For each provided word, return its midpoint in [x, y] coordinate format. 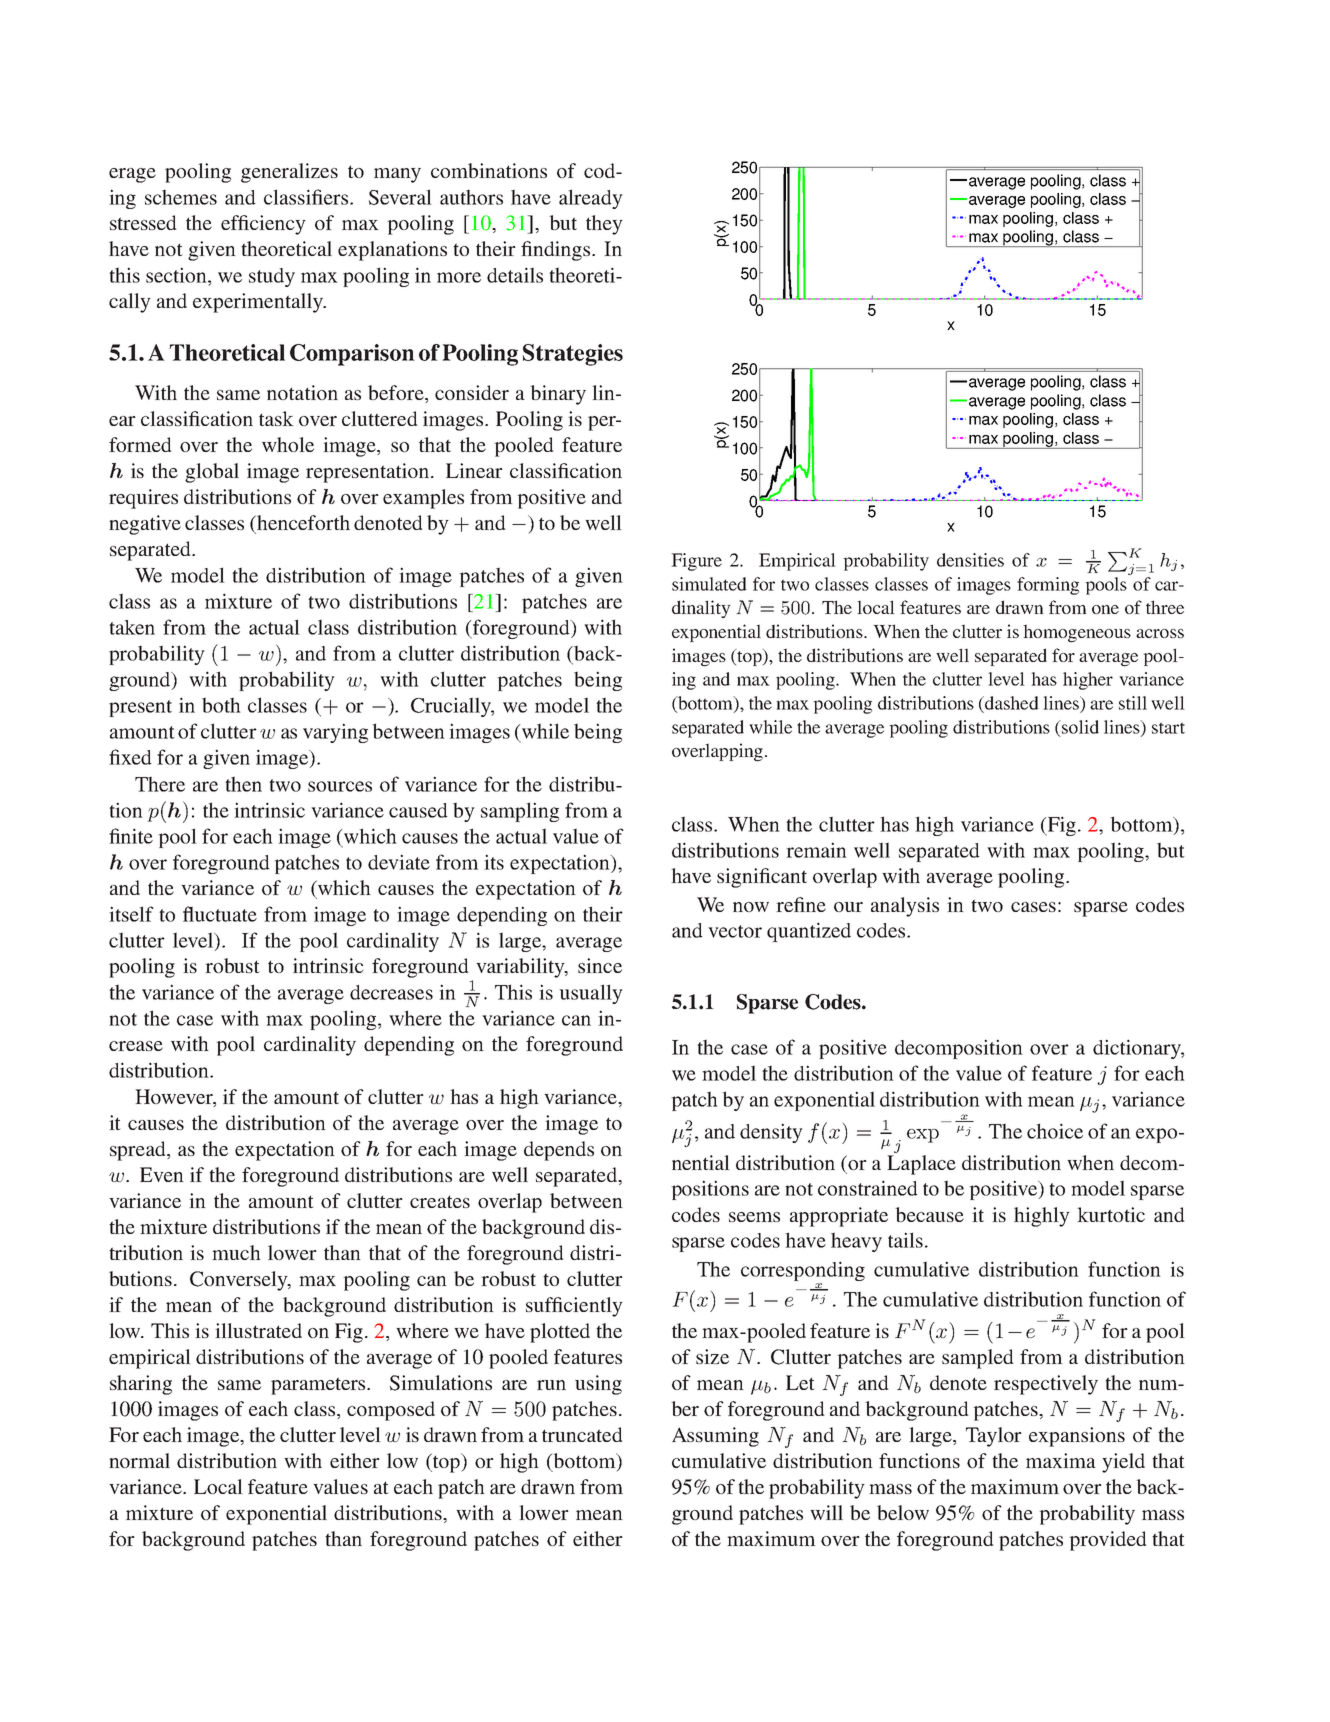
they [604, 225]
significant [762, 878]
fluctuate [220, 914]
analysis [905, 907]
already [591, 199]
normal [139, 1460]
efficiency [263, 225]
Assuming [715, 1437]
